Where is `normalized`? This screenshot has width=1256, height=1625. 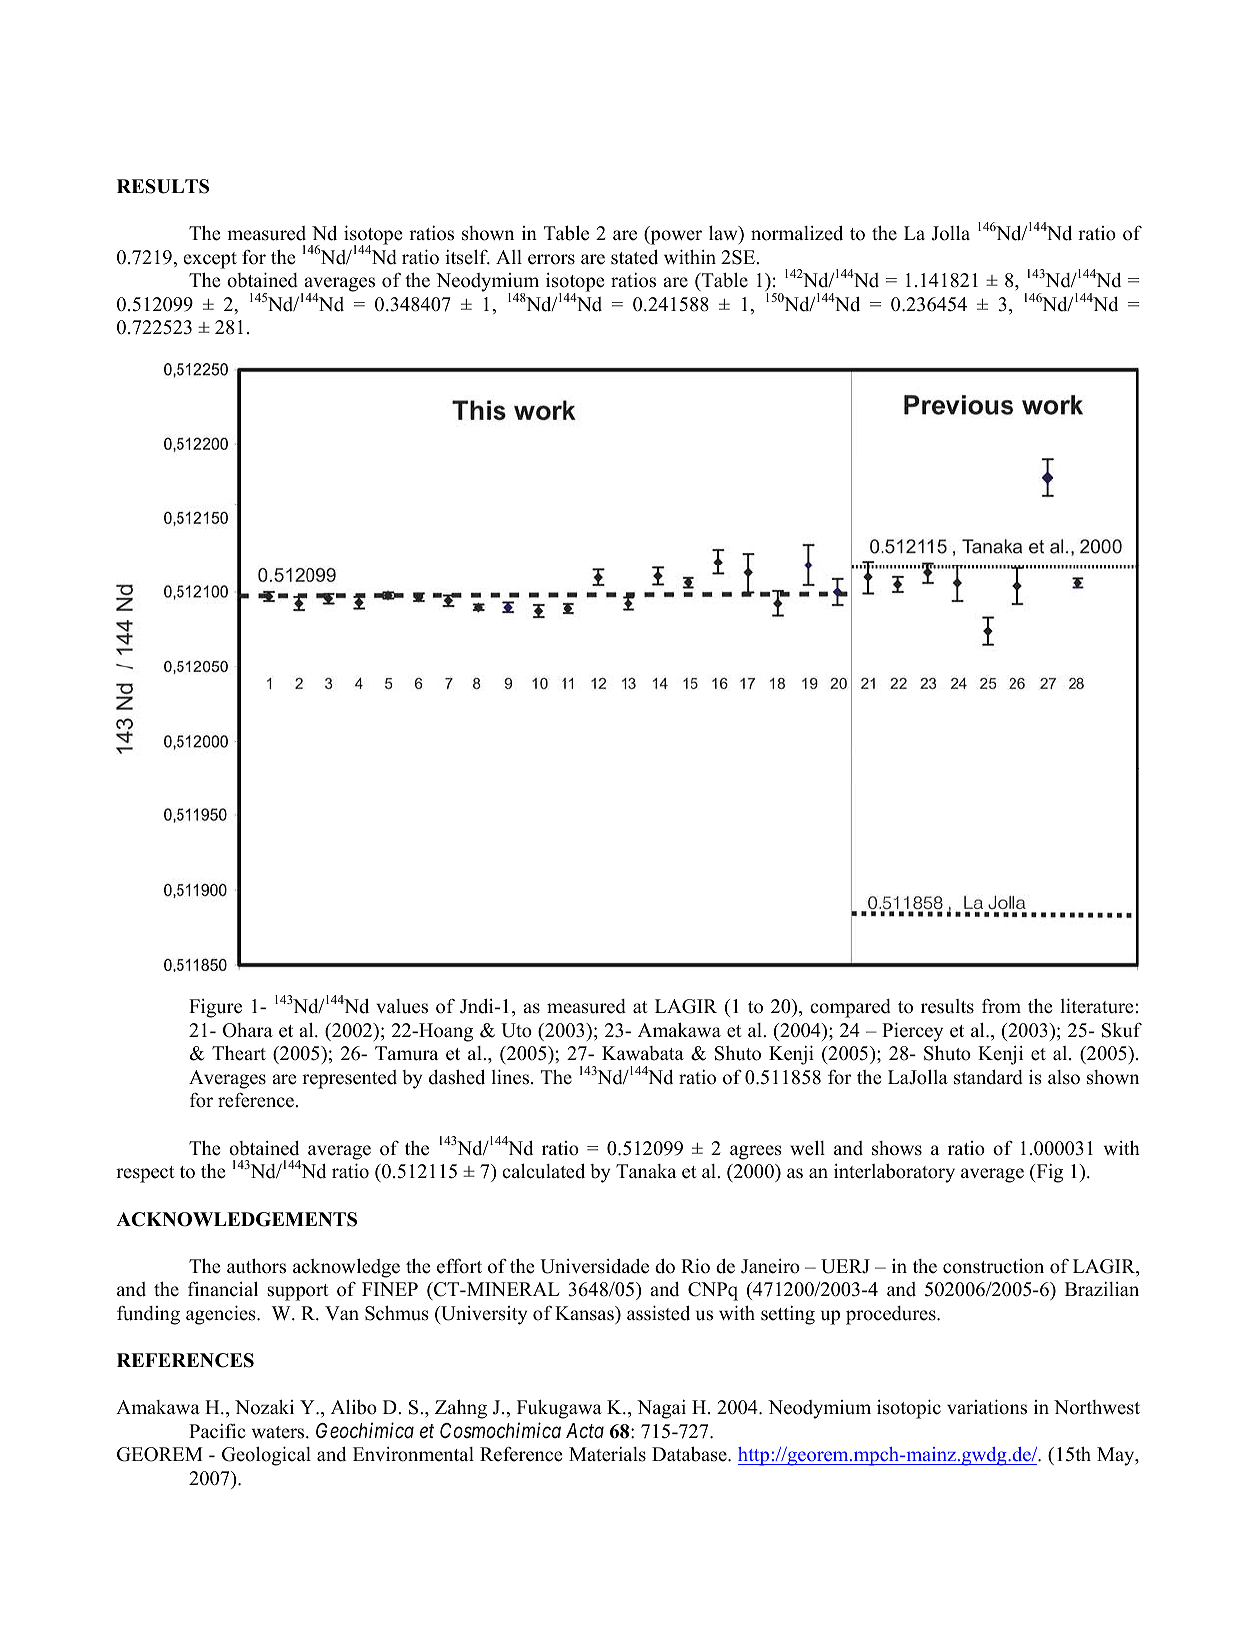
normalized is located at coordinates (797, 233).
